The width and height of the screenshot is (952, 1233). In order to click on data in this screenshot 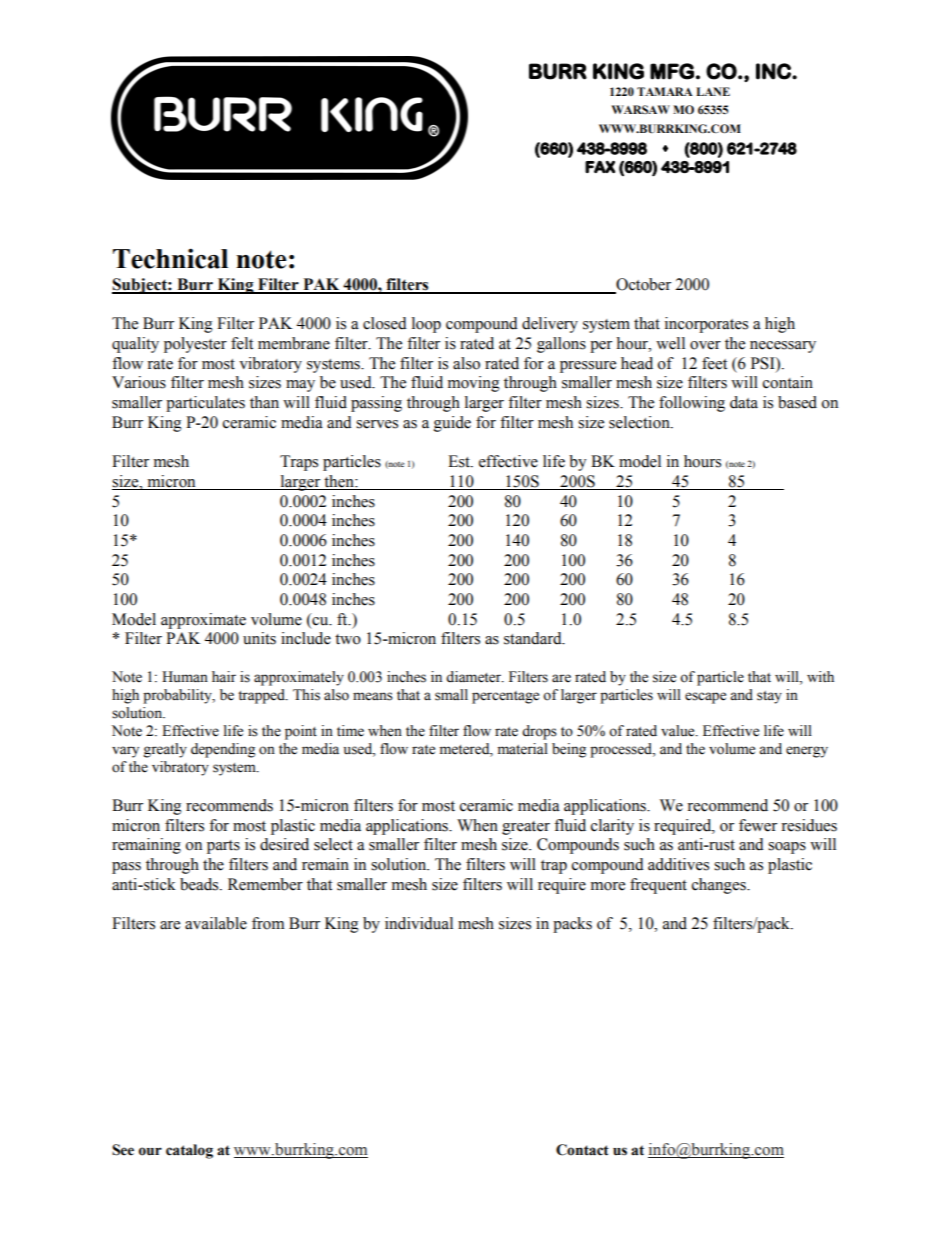, I will do `click(744, 402)`.
